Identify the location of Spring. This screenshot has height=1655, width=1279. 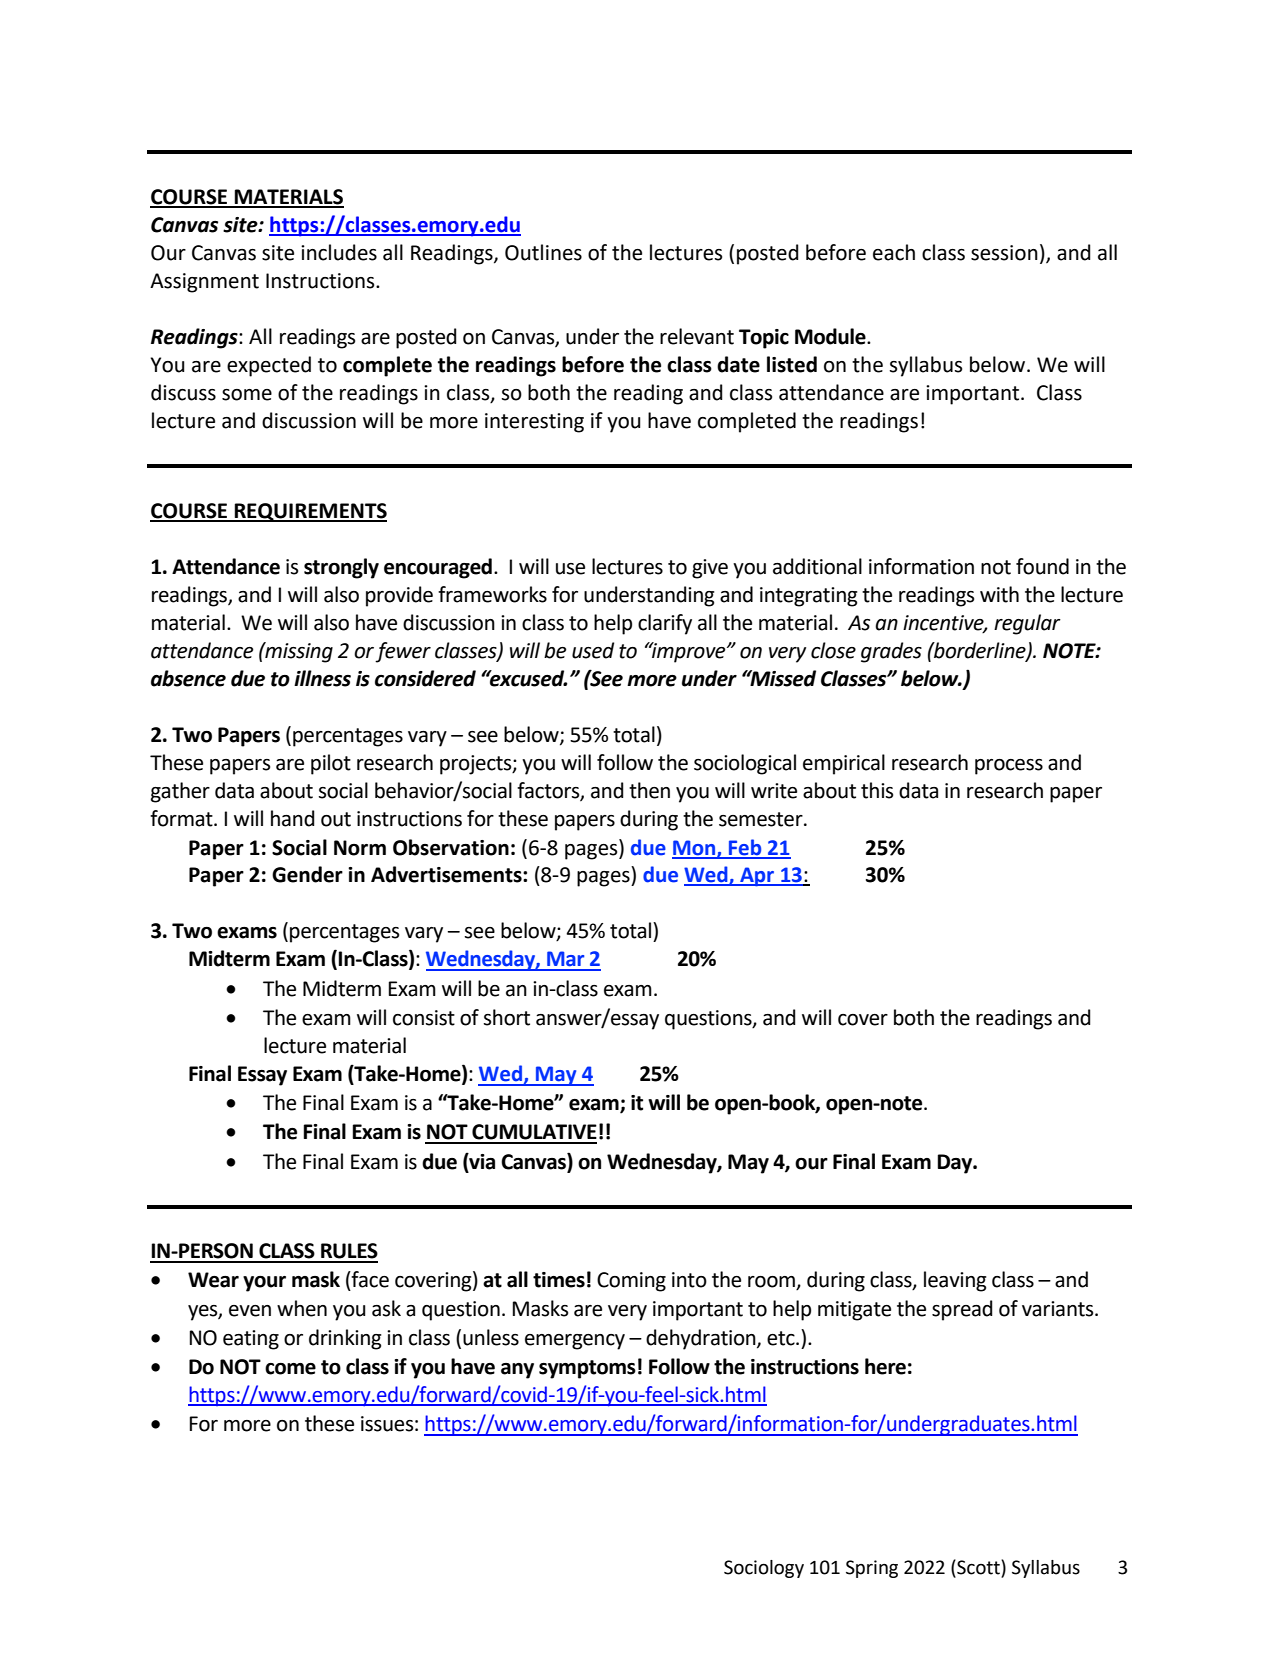
(872, 1569).
